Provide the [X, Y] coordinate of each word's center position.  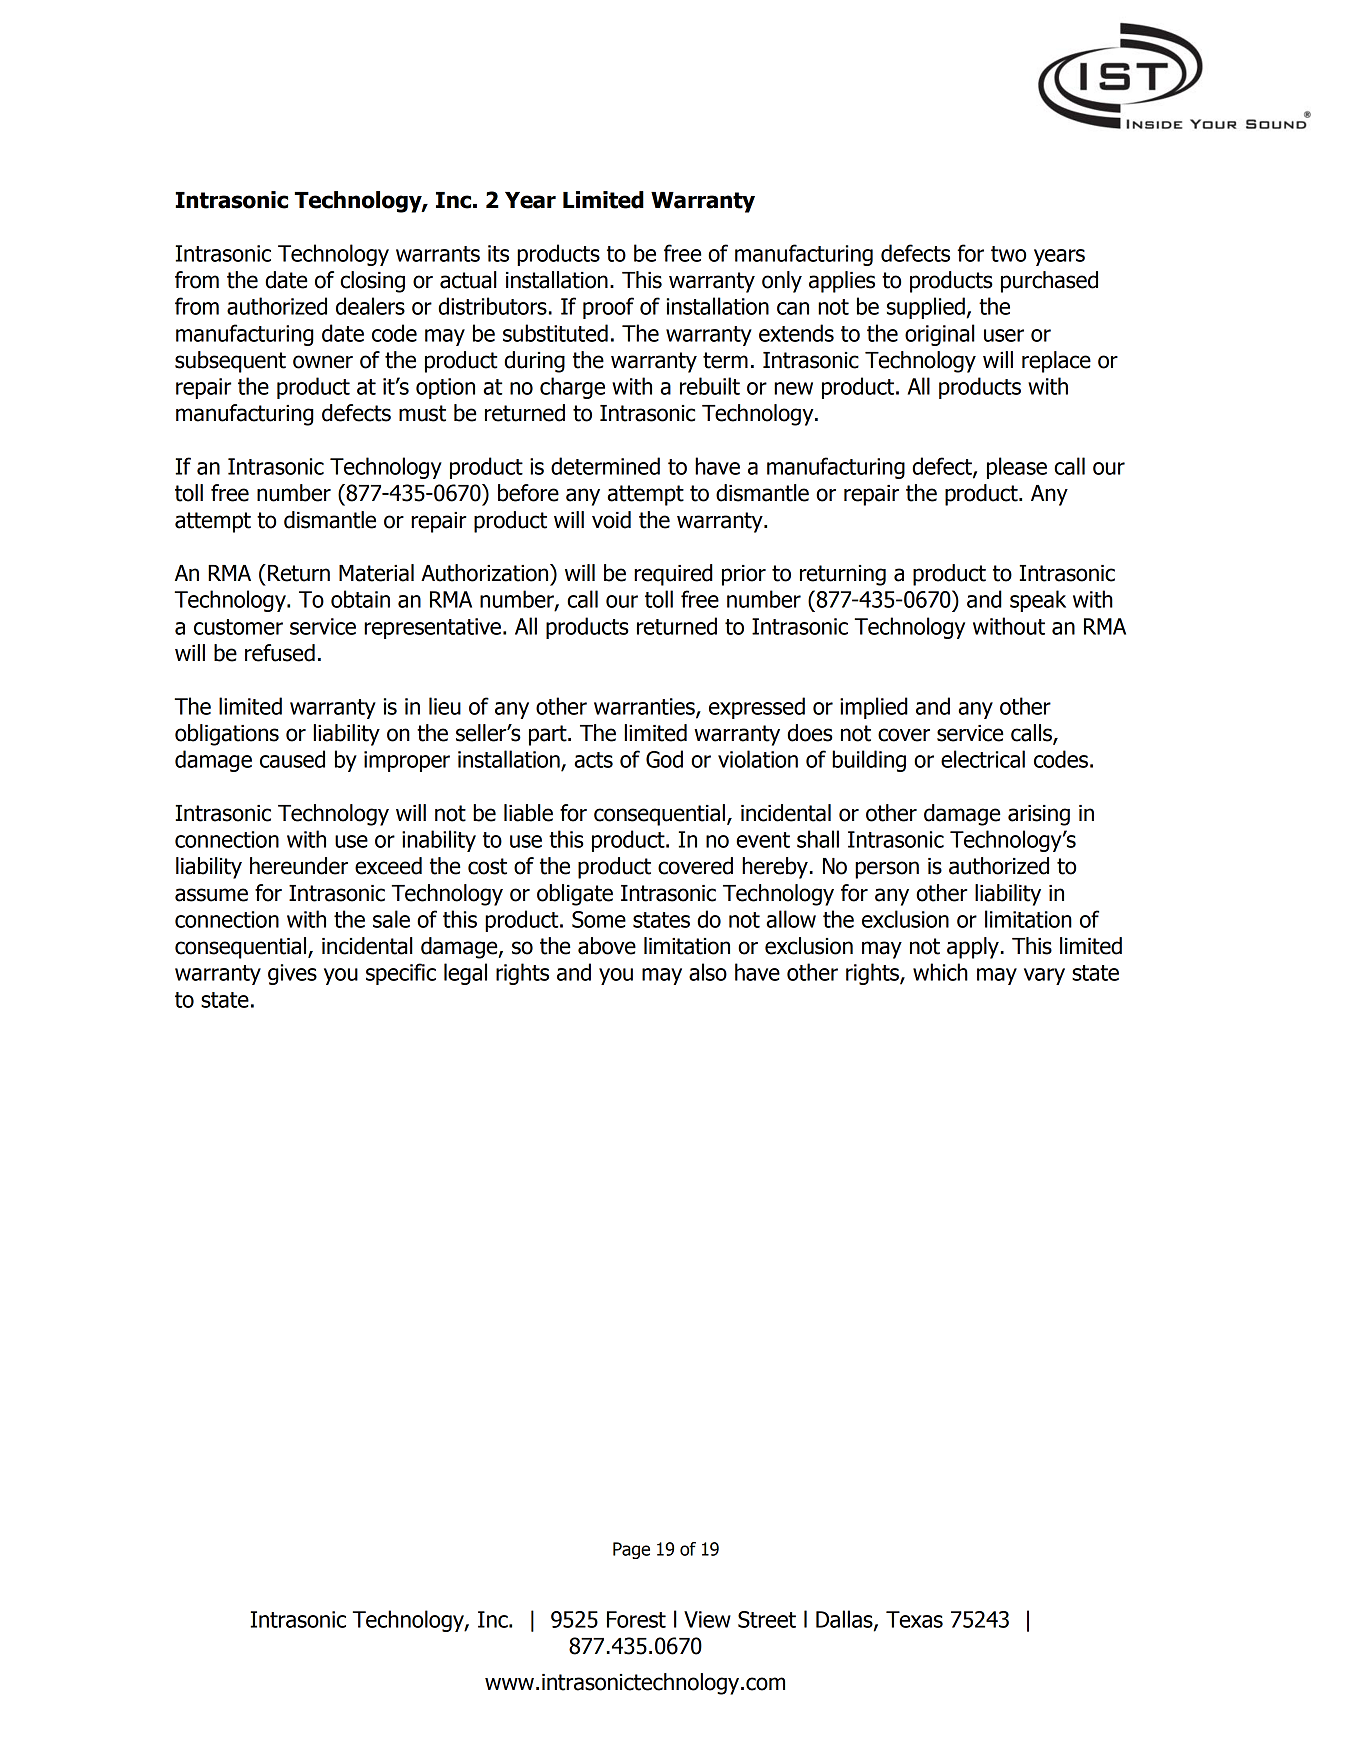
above [607, 946]
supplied [926, 308]
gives [292, 974]
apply [973, 948]
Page [631, 1550]
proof [608, 308]
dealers [370, 306]
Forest [636, 1619]
